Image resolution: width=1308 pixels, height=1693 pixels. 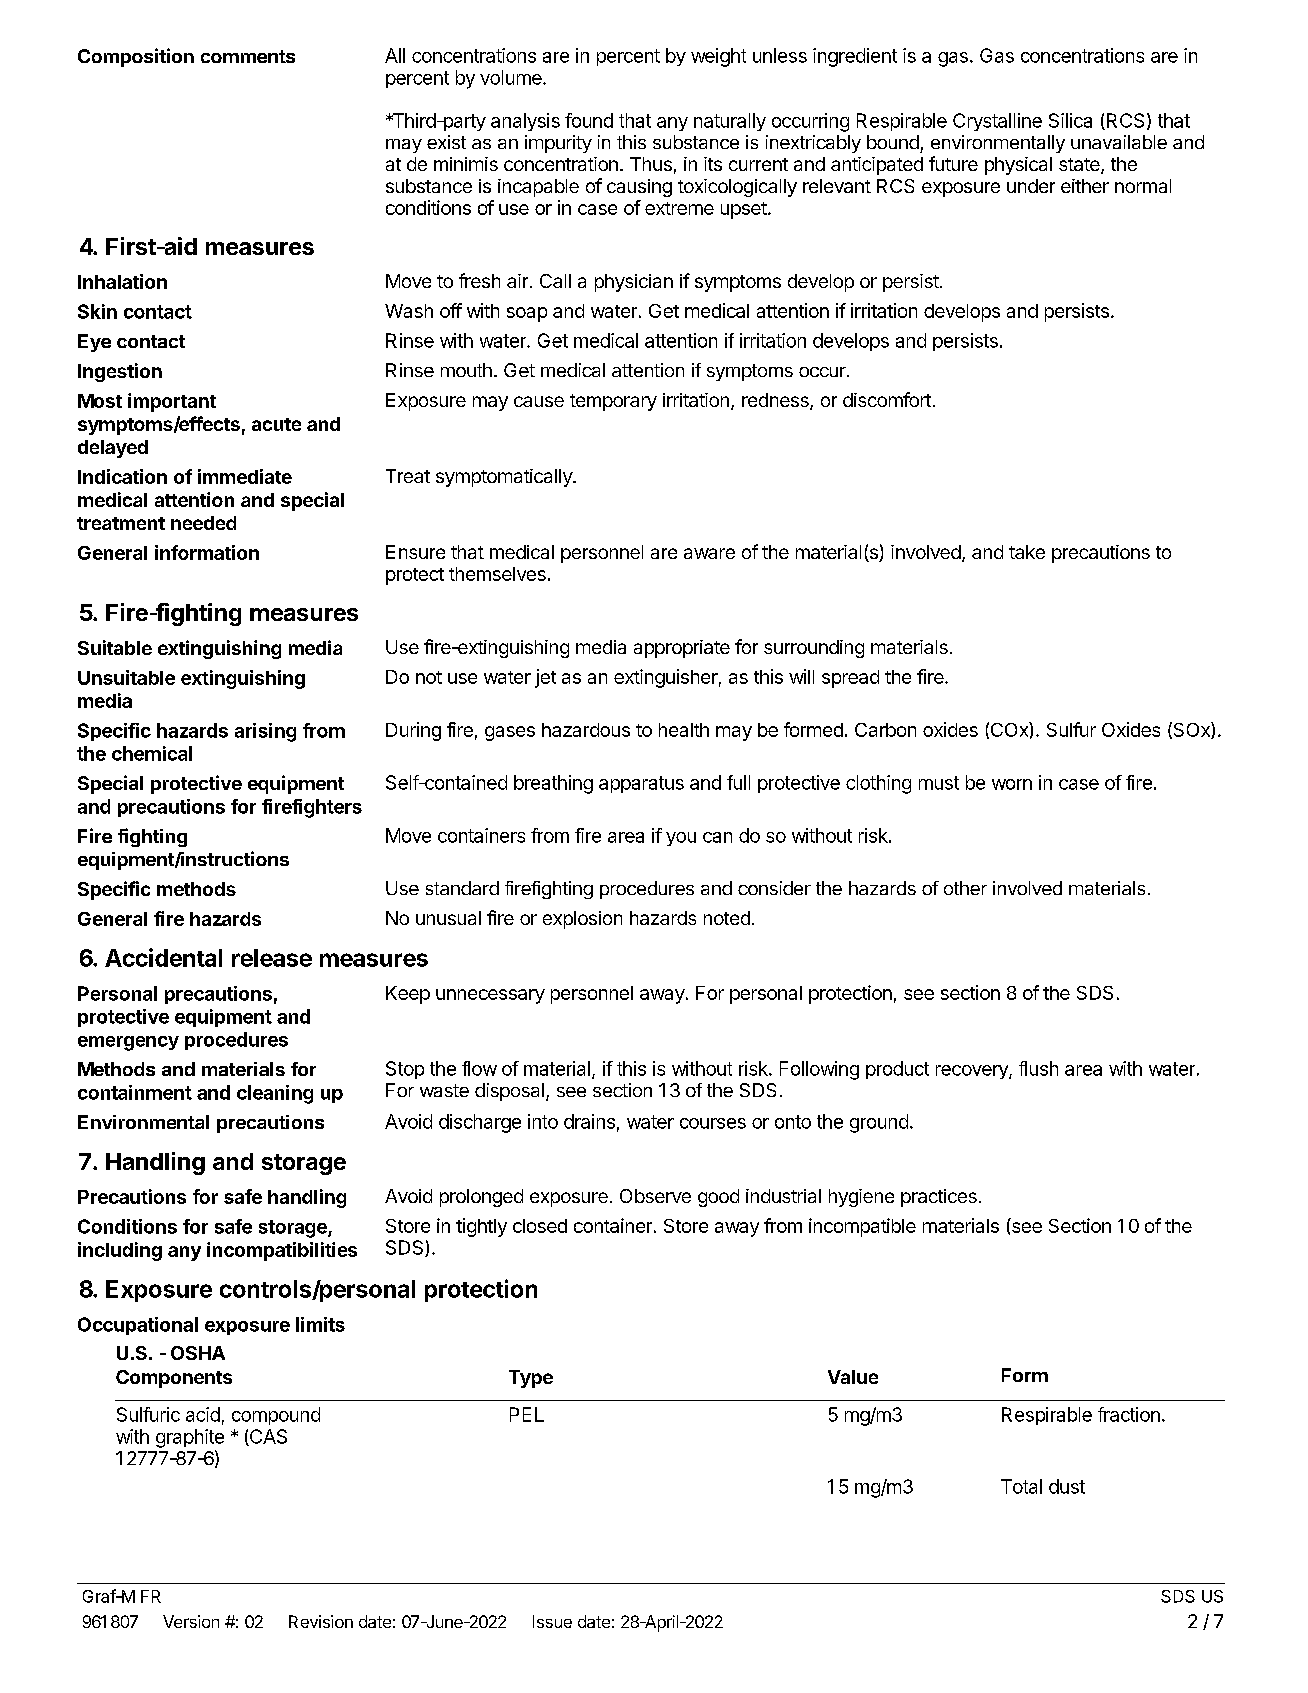 What do you see at coordinates (655, 1196) in the page?
I see `Observe` at bounding box center [655, 1196].
